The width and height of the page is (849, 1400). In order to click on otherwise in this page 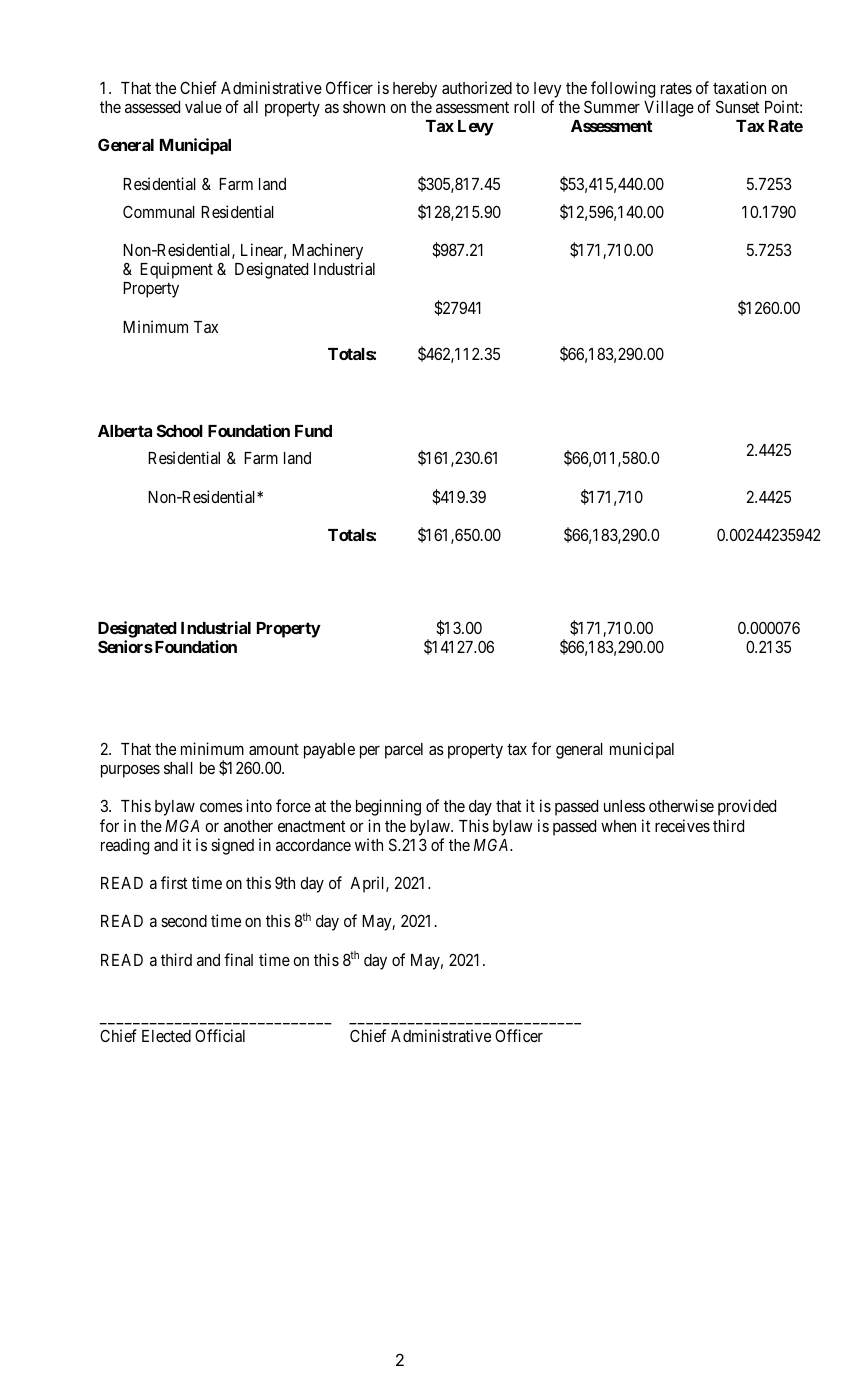, I will do `click(681, 805)`.
